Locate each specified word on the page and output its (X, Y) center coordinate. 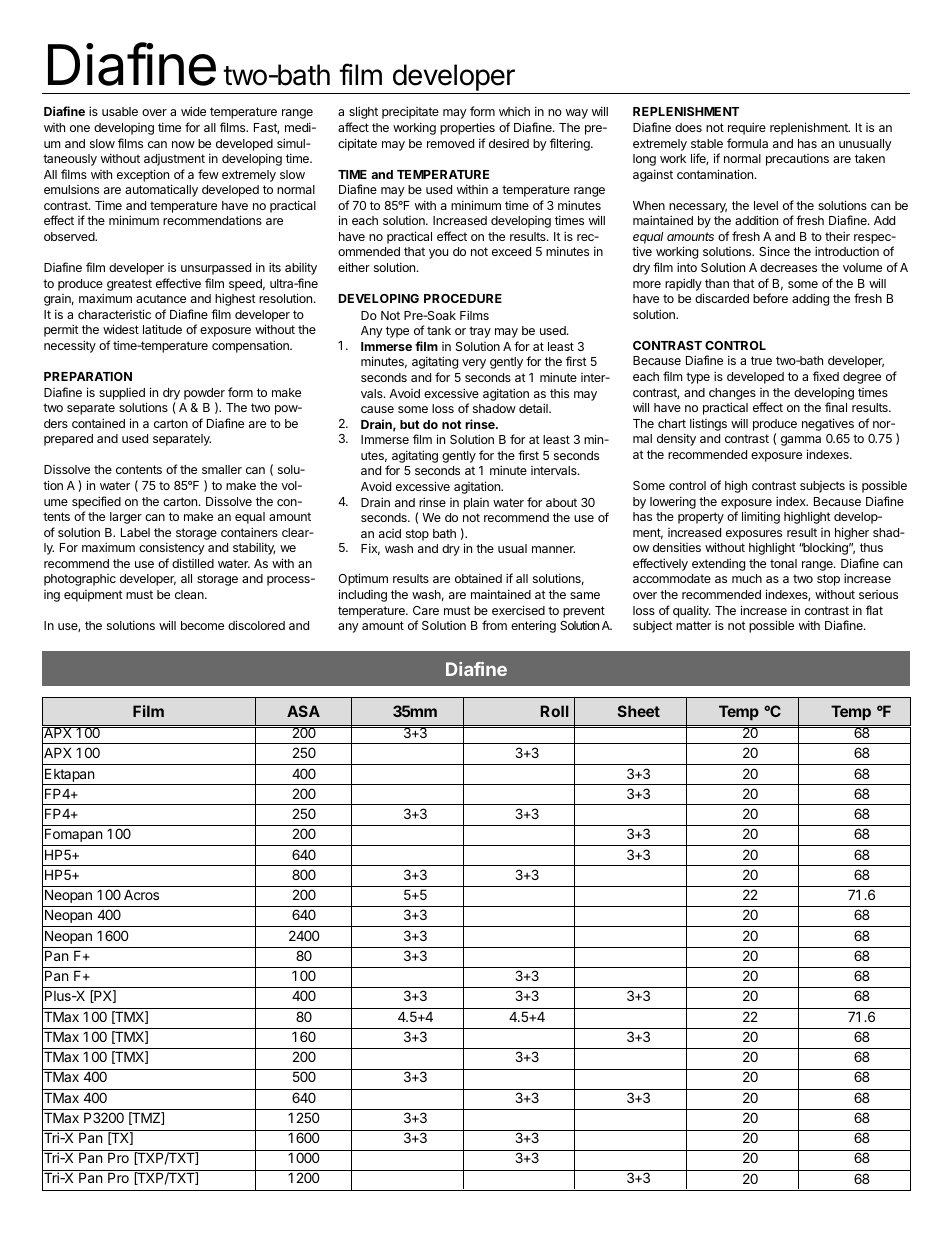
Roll (555, 711)
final (836, 407)
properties (467, 128)
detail (534, 408)
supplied (122, 394)
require (747, 128)
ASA (303, 711)
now (183, 144)
